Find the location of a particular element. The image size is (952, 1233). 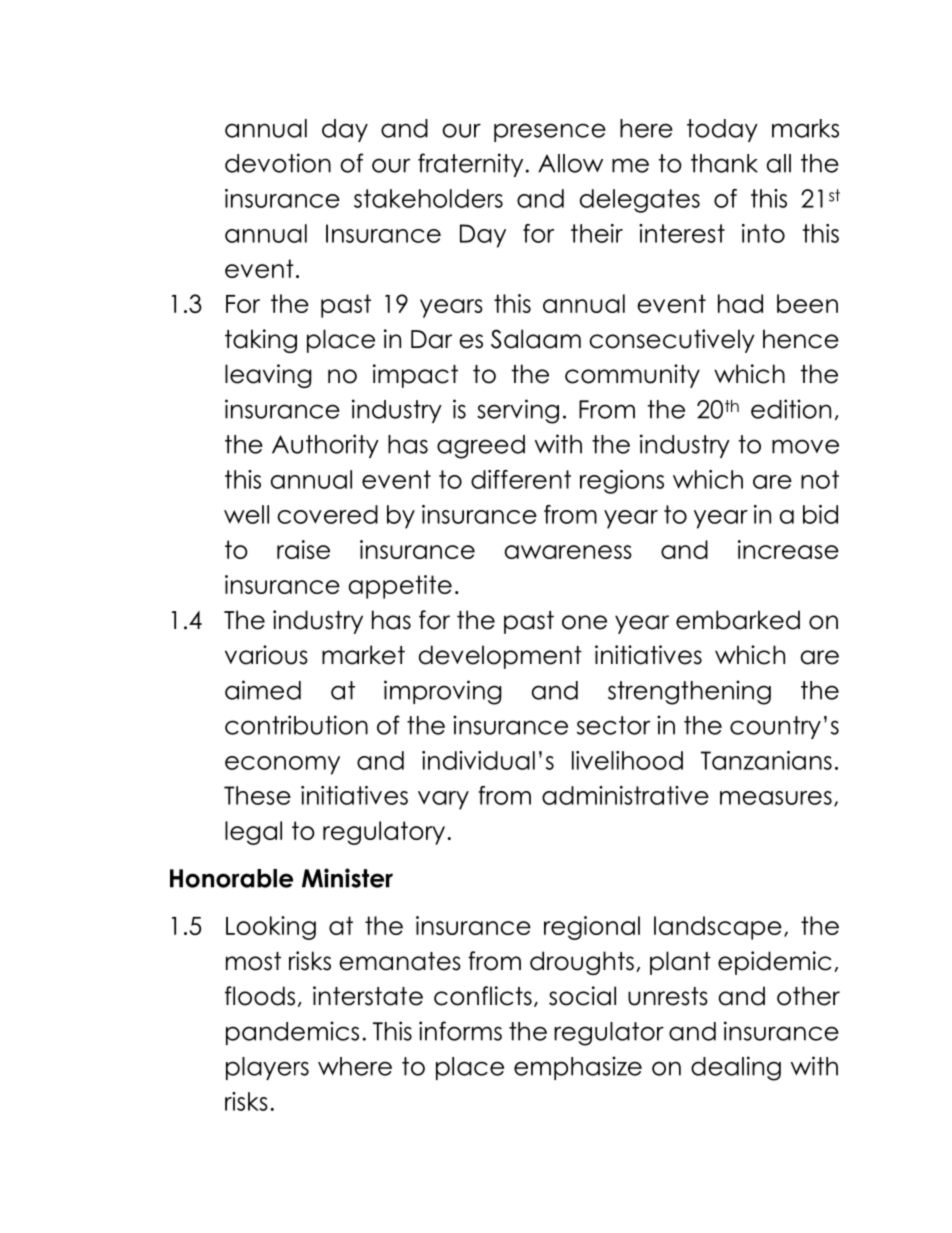

Minister is located at coordinates (347, 878).
